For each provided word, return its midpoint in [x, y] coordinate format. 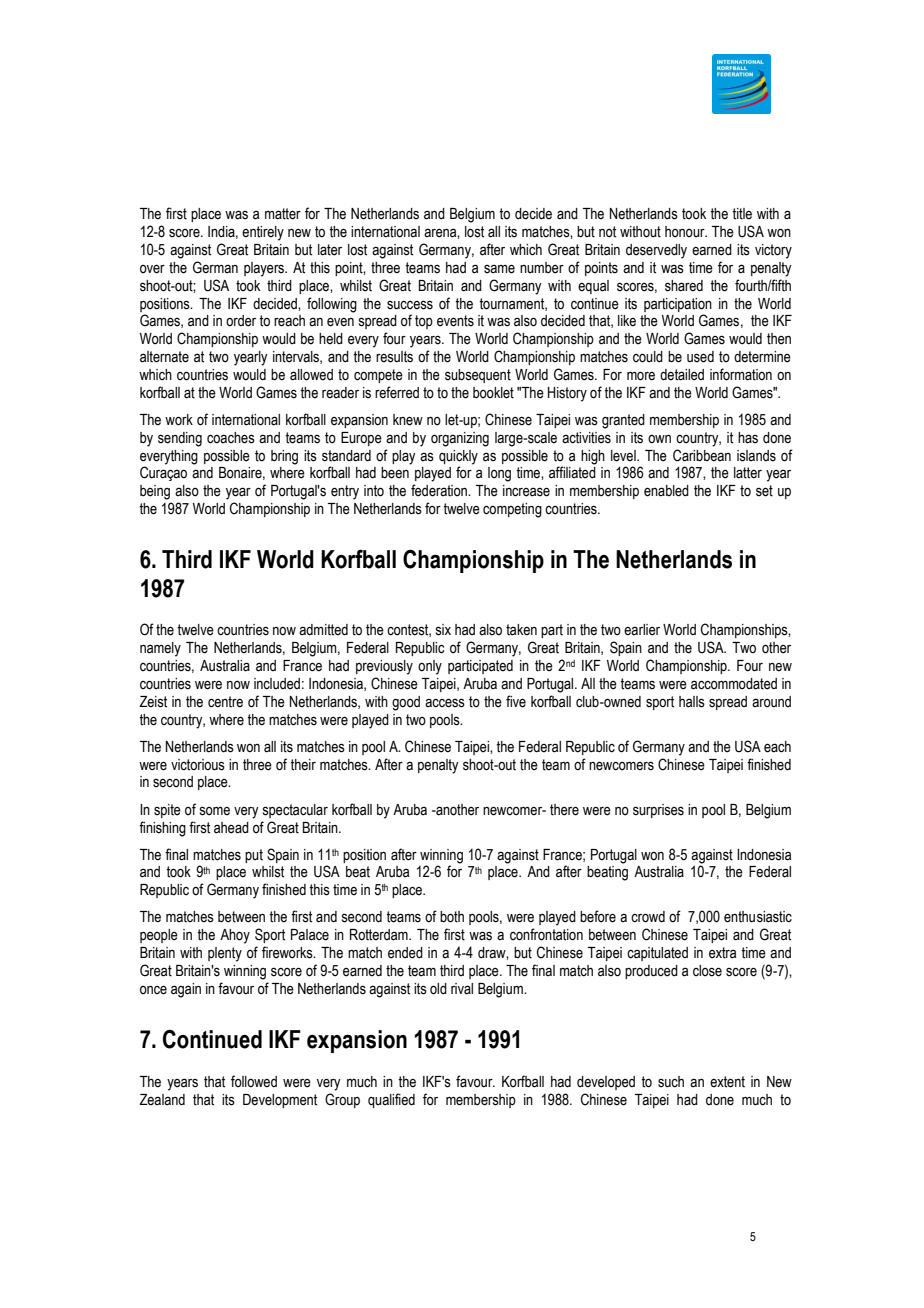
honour [686, 232]
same [499, 269]
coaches [231, 438]
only [430, 667]
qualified [391, 1100]
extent [727, 1082]
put [254, 856]
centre [225, 702]
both [452, 917]
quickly [458, 457]
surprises [658, 811]
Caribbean [702, 455]
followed [254, 1081]
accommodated [734, 684]
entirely [263, 233]
